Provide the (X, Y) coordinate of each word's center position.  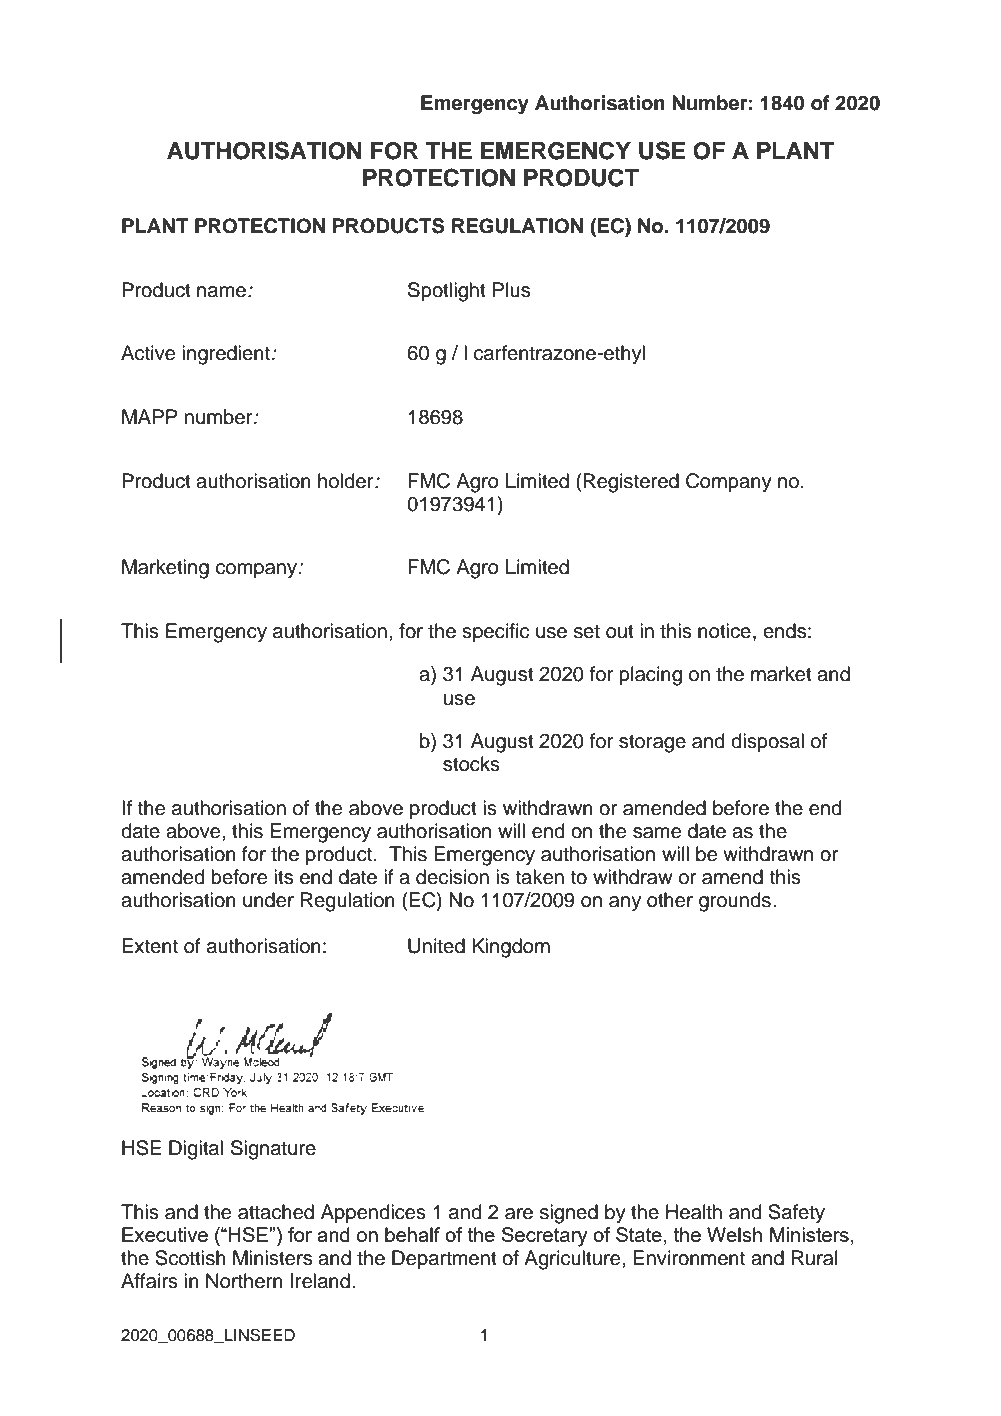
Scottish (190, 1258)
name (221, 292)
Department (444, 1259)
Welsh (734, 1234)
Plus (511, 290)
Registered (631, 483)
